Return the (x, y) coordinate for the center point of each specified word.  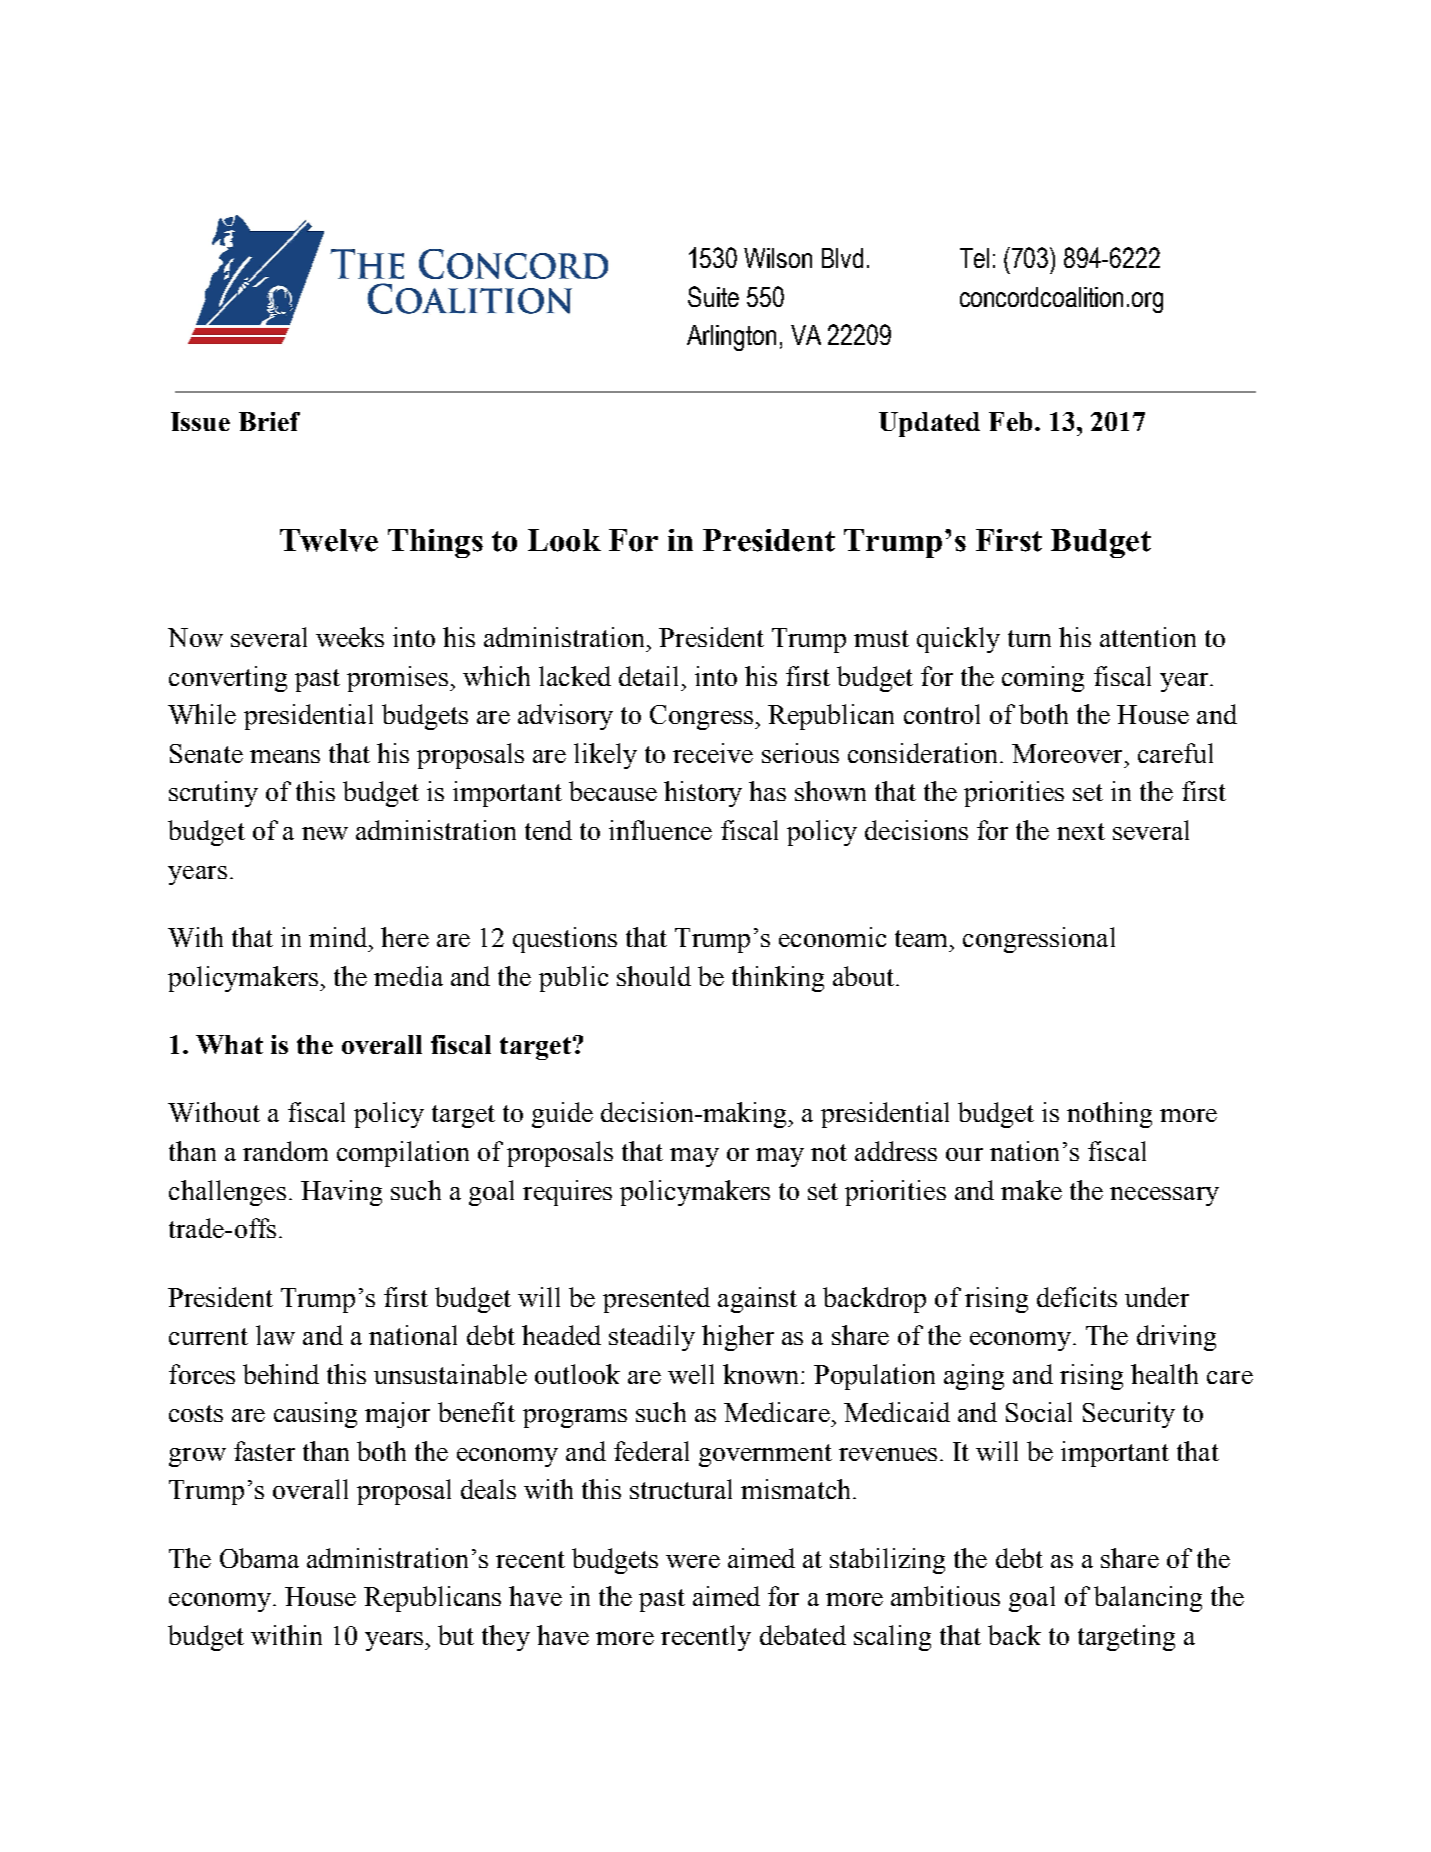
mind (338, 937)
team (923, 938)
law (275, 1335)
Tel (974, 258)
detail (648, 676)
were (693, 1561)
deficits (1077, 1297)
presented (656, 1300)
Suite (713, 296)
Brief (269, 421)
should (654, 976)
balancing (1148, 1599)
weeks (350, 637)
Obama (259, 1558)
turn (1029, 638)
